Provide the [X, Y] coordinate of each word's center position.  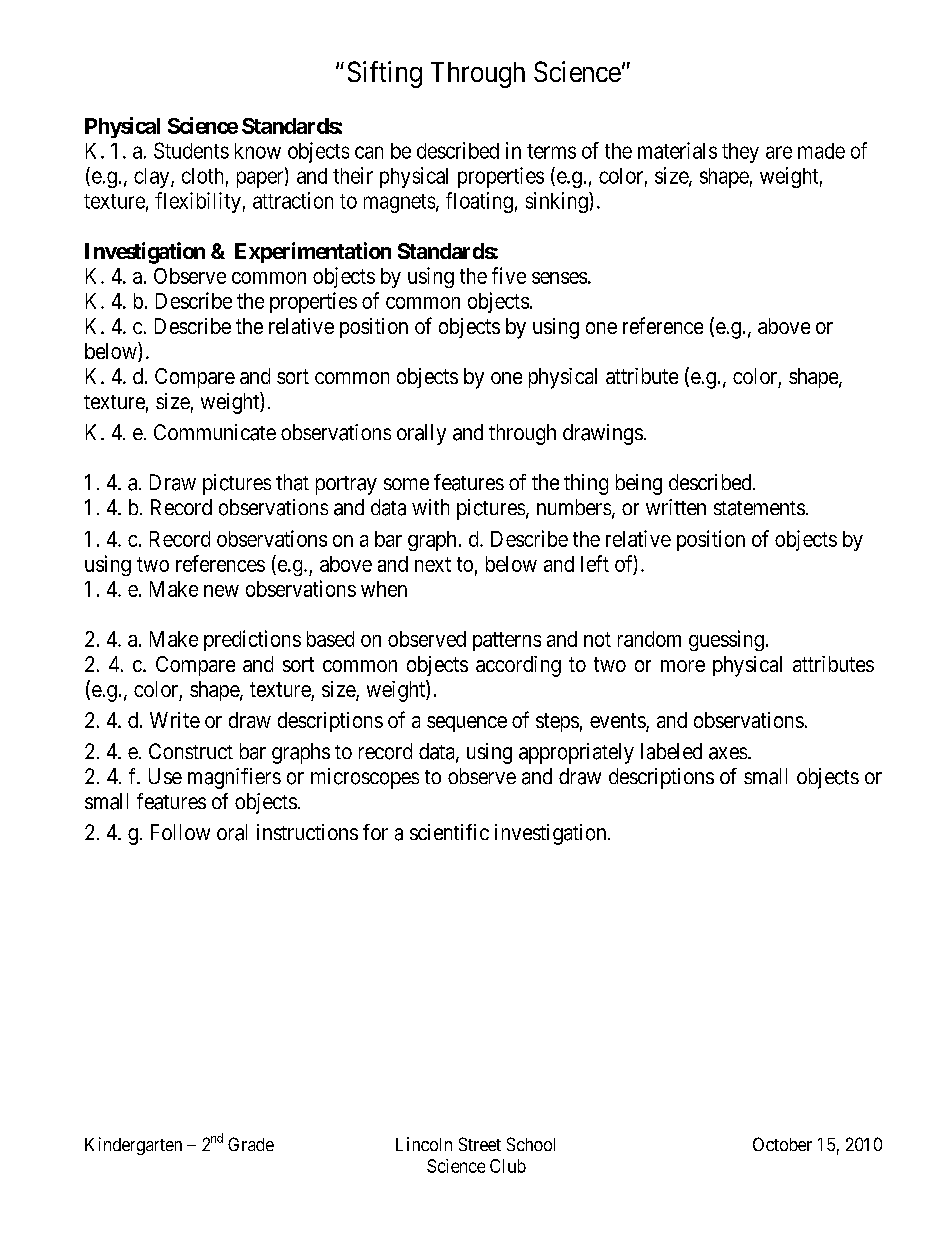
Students [191, 150]
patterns [507, 641]
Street [480, 1144]
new [221, 591]
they [740, 153]
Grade [251, 1144]
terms [551, 151]
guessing [726, 640]
